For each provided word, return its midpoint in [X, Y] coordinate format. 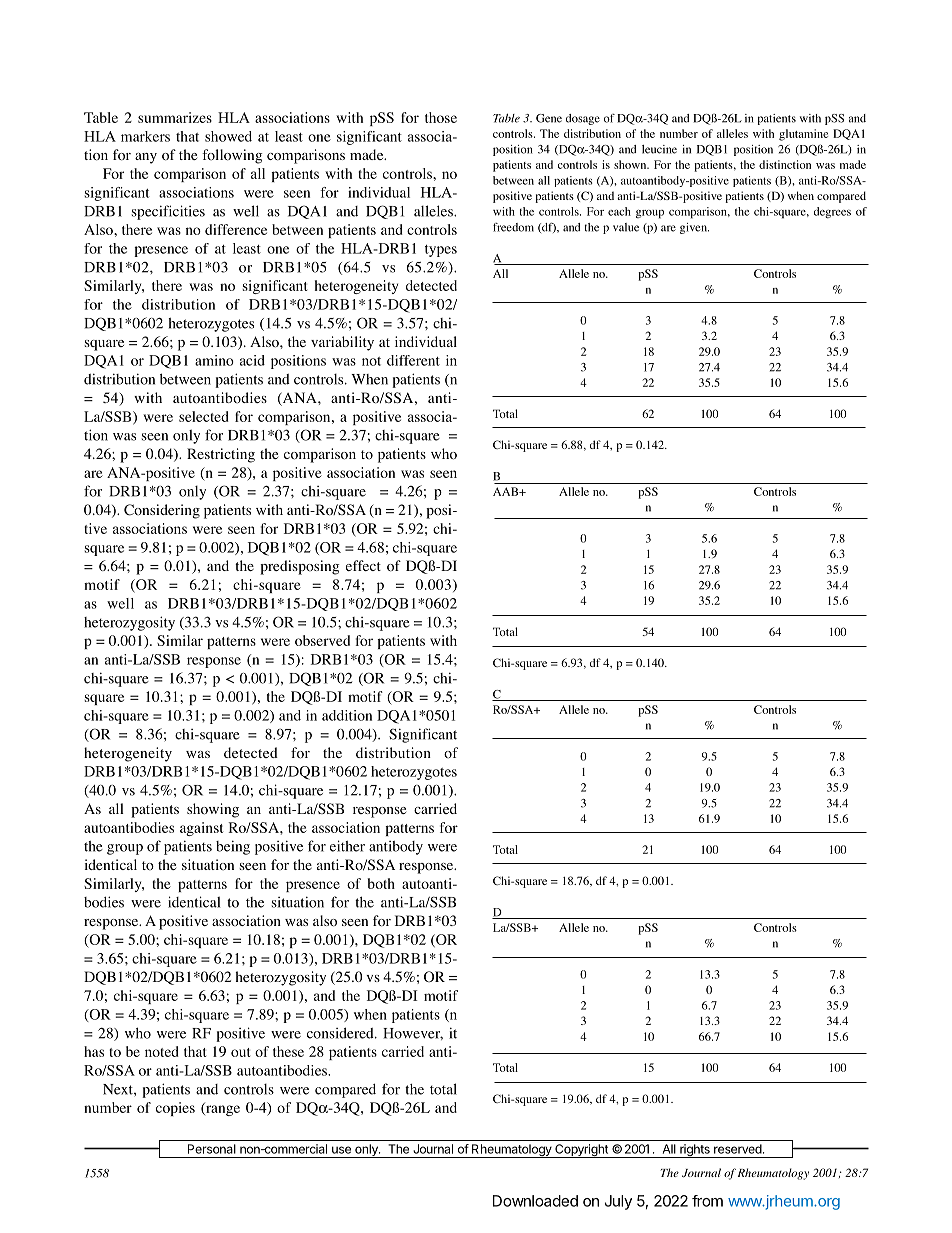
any [146, 158]
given [694, 228]
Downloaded [535, 1201]
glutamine [803, 135]
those [441, 117]
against [201, 829]
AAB [507, 491]
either [347, 846]
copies [175, 1109]
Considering [162, 511]
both [381, 883]
